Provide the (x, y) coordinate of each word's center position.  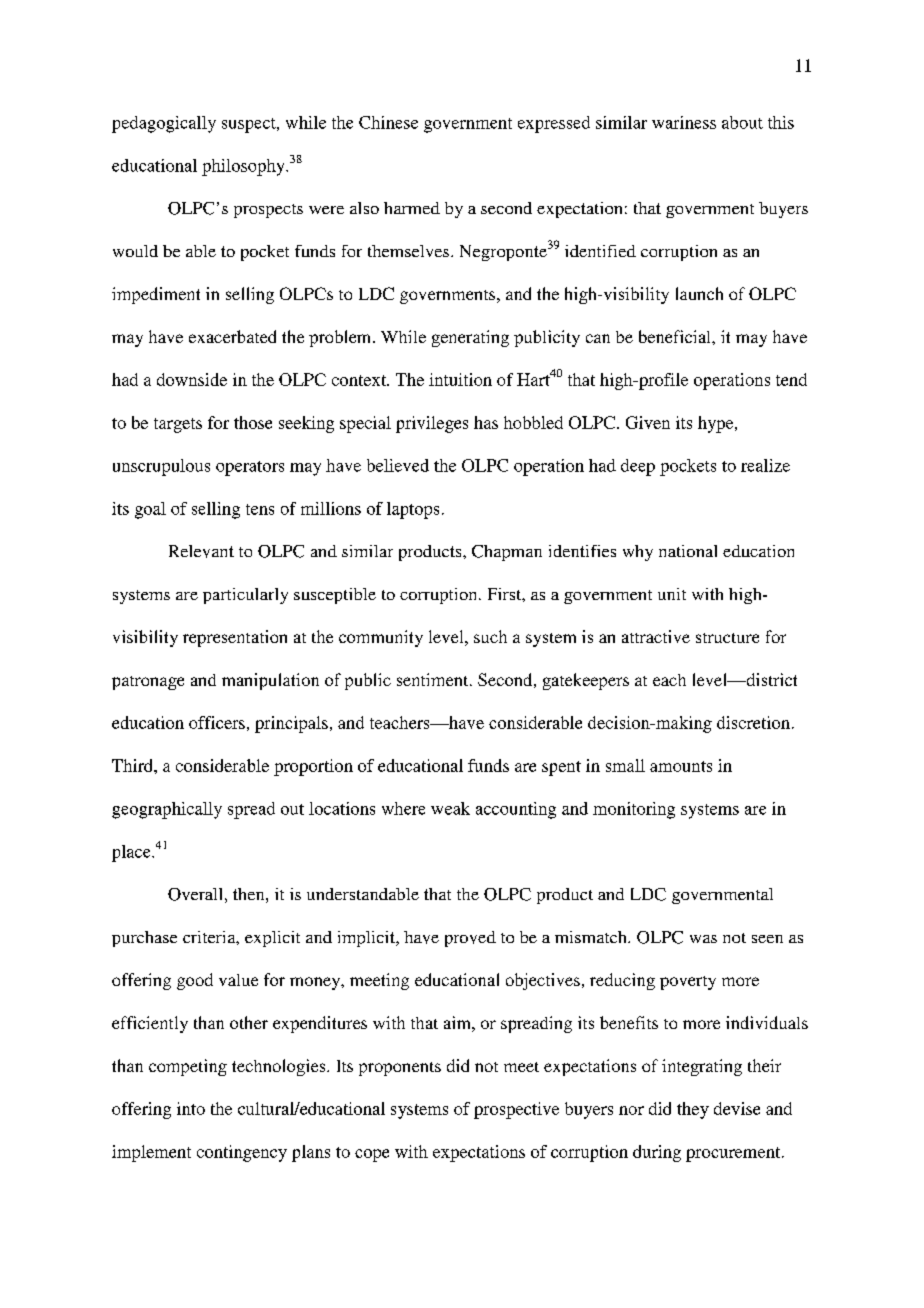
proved (470, 939)
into (191, 1108)
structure (727, 638)
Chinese (388, 122)
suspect (250, 125)
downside (192, 379)
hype (717, 424)
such (490, 636)
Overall (195, 894)
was (703, 939)
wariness (684, 122)
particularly (245, 596)
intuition (460, 379)
